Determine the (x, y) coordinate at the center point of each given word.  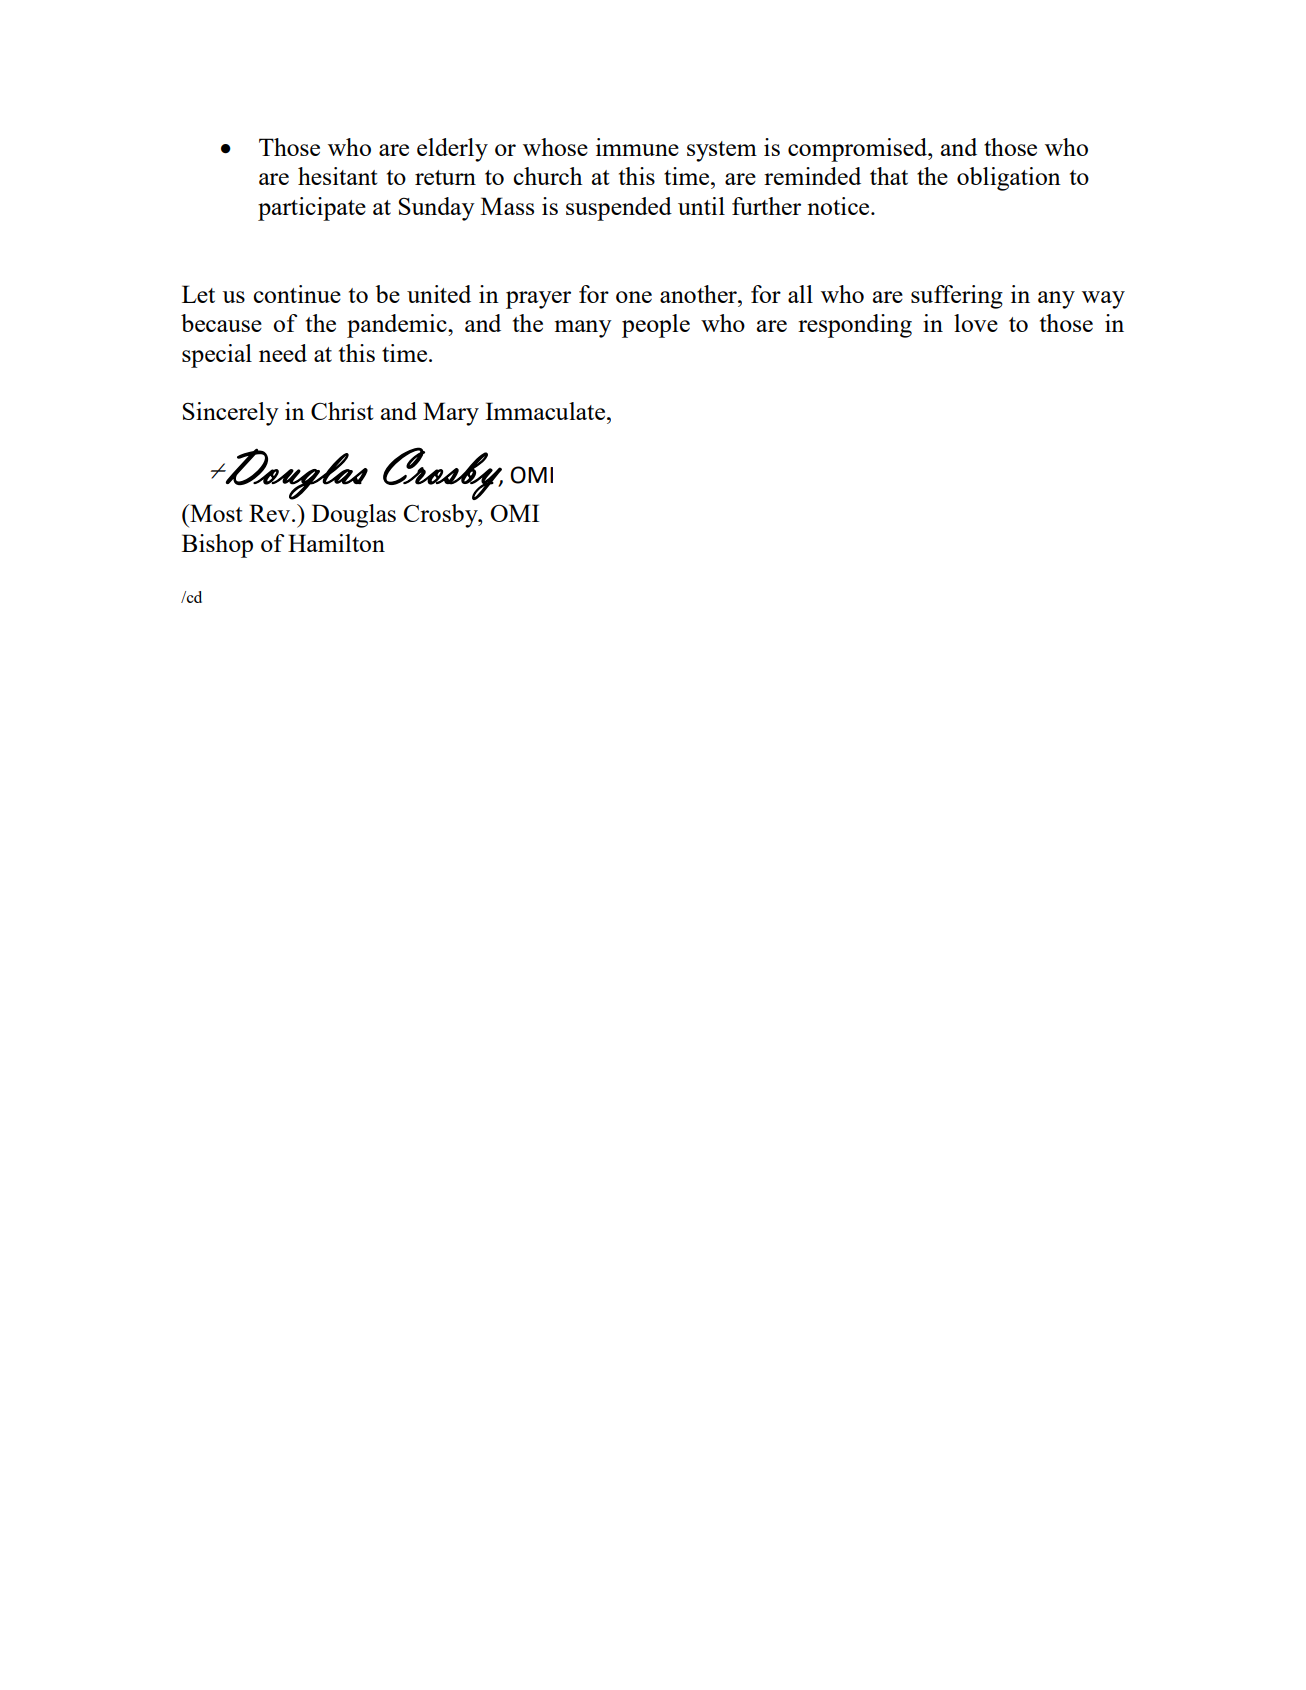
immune (637, 147)
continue (297, 294)
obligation (1009, 179)
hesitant (337, 176)
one (634, 297)
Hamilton (336, 543)
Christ (342, 411)
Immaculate (546, 411)
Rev (271, 513)
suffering (957, 297)
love (976, 323)
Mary (451, 414)
